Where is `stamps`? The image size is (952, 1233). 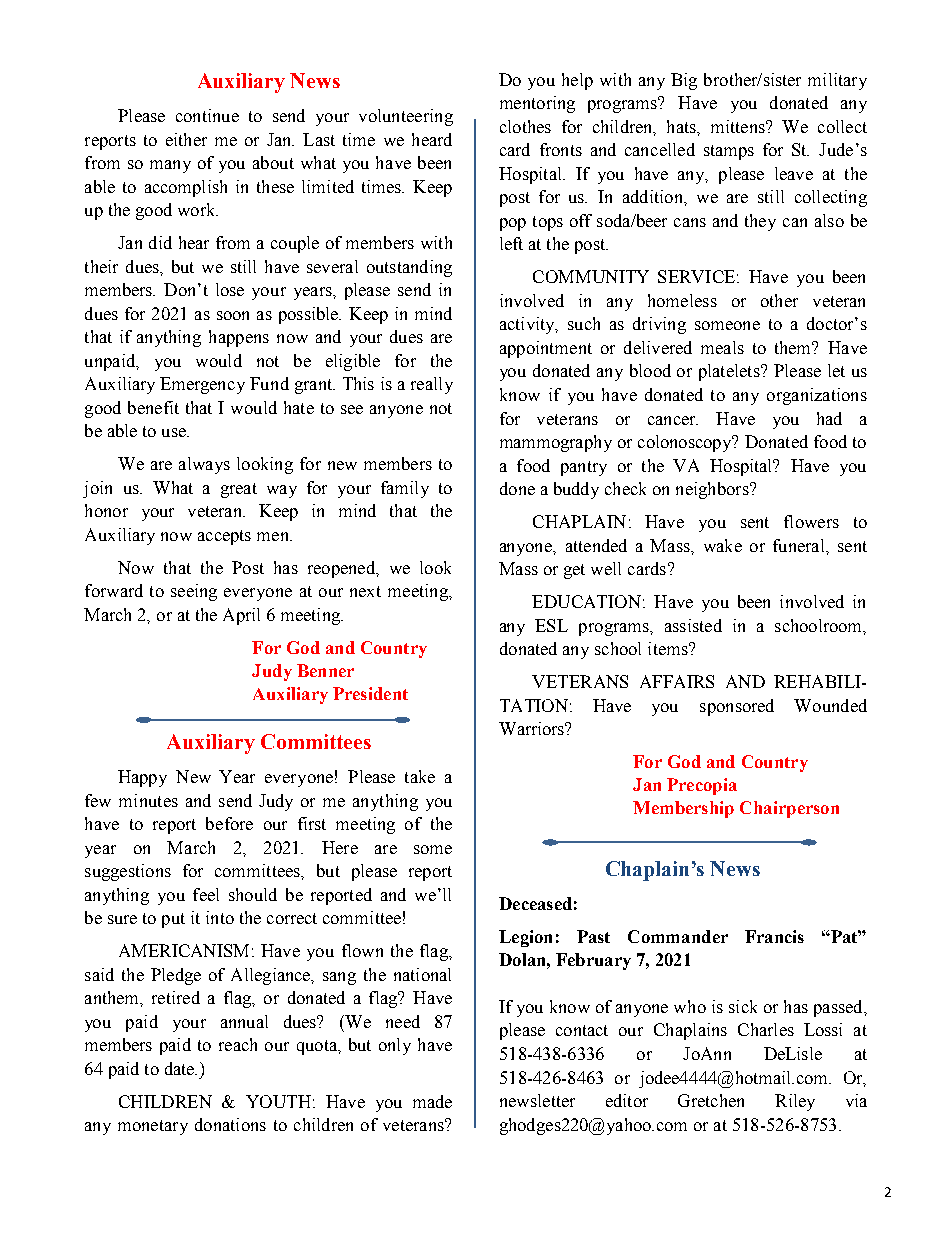 stamps is located at coordinates (729, 152).
